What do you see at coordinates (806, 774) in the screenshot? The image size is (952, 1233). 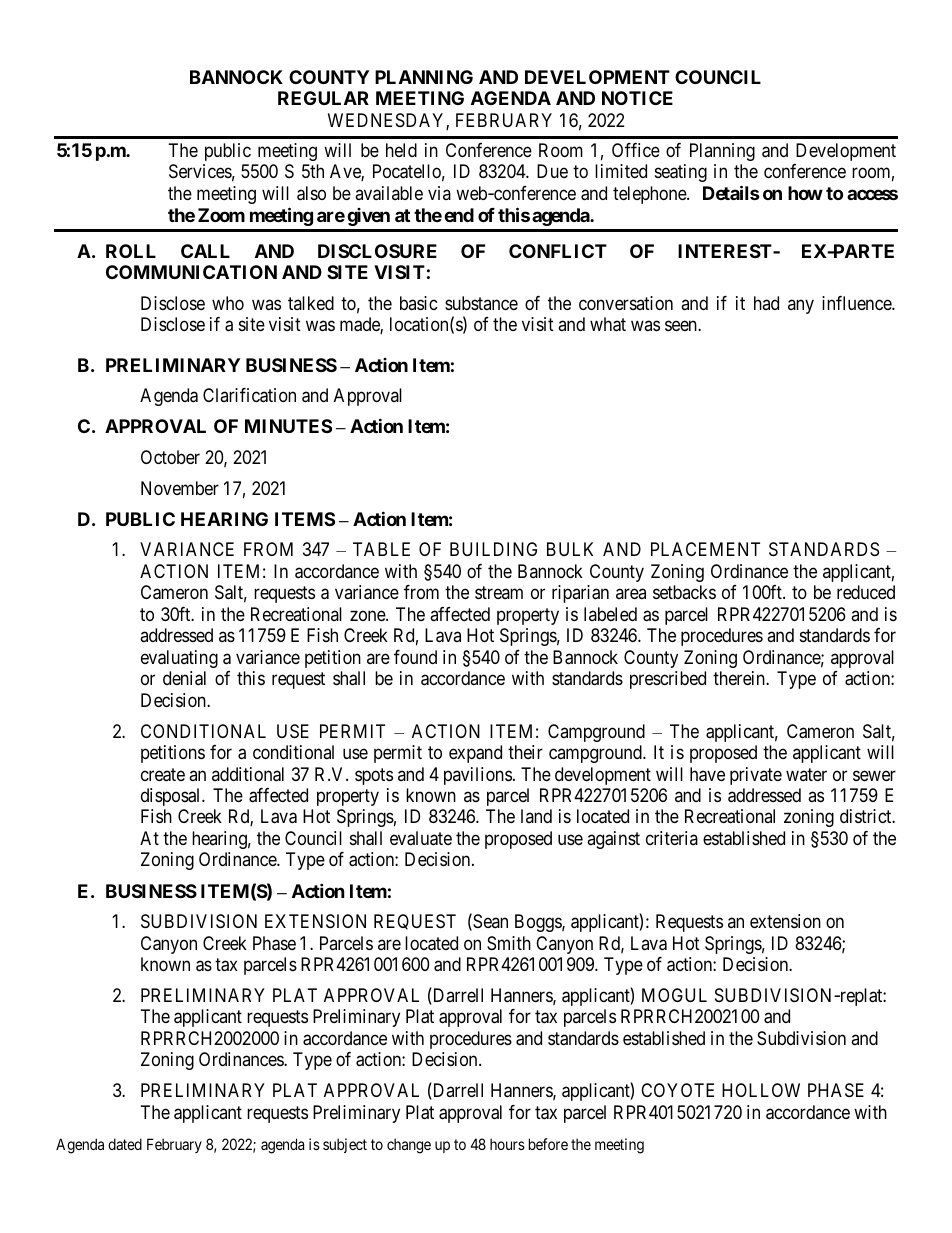 I see `water` at bounding box center [806, 774].
